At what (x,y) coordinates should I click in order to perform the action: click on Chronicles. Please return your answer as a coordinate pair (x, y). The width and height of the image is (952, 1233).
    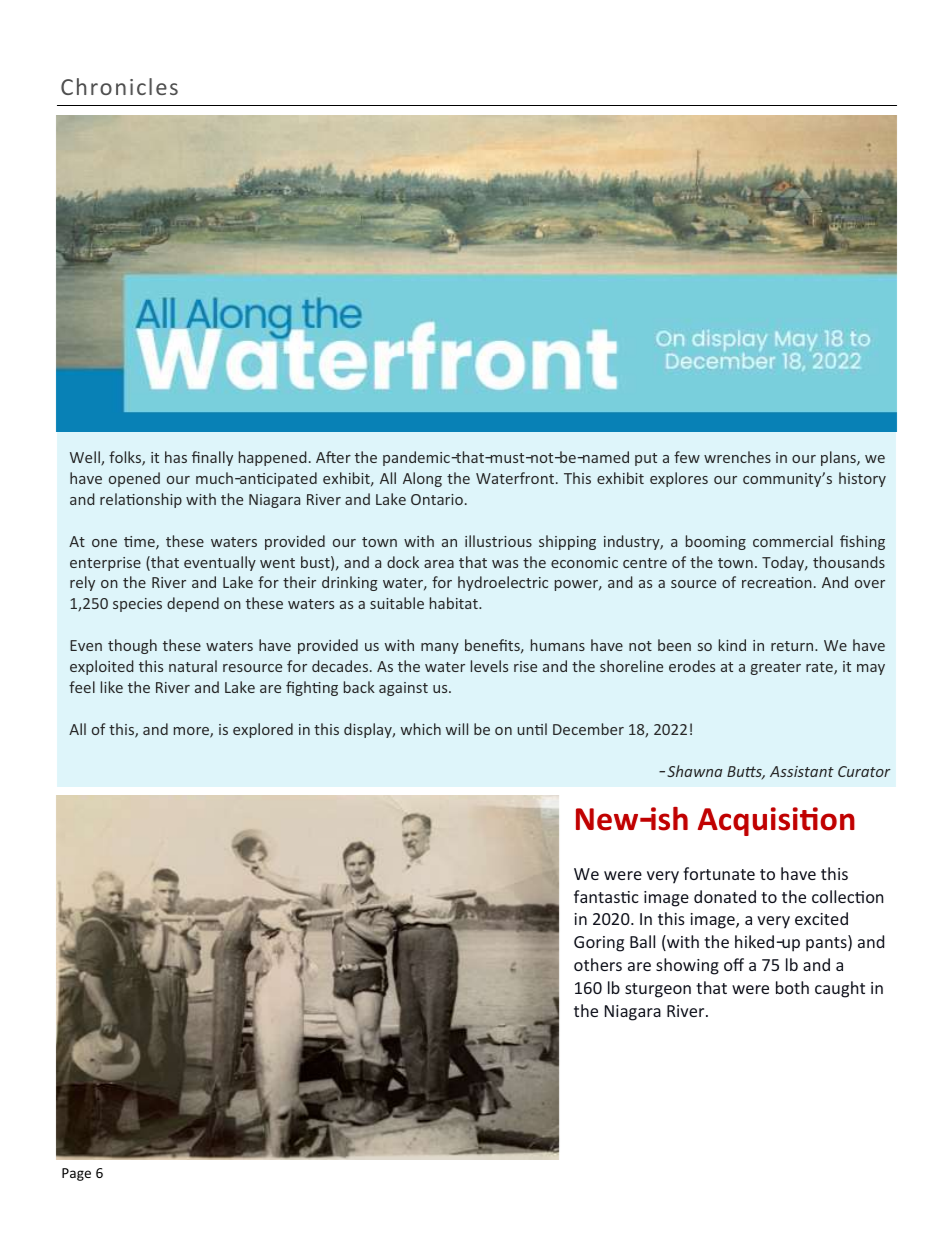
    Looking at the image, I should click on (119, 86).
